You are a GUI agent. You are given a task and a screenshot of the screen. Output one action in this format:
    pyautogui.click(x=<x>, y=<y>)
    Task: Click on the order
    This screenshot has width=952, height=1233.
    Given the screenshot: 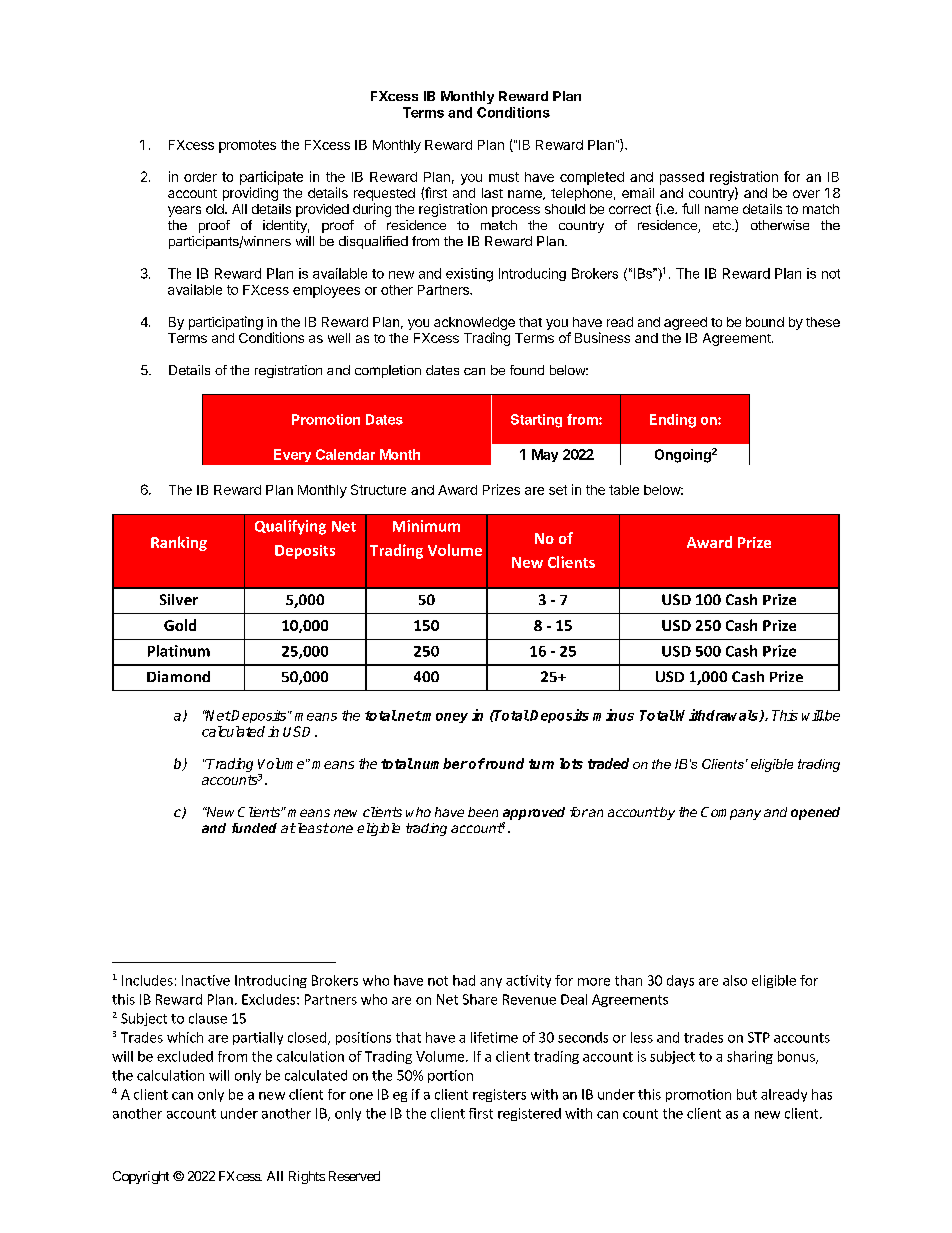 What is the action you would take?
    pyautogui.click(x=200, y=177)
